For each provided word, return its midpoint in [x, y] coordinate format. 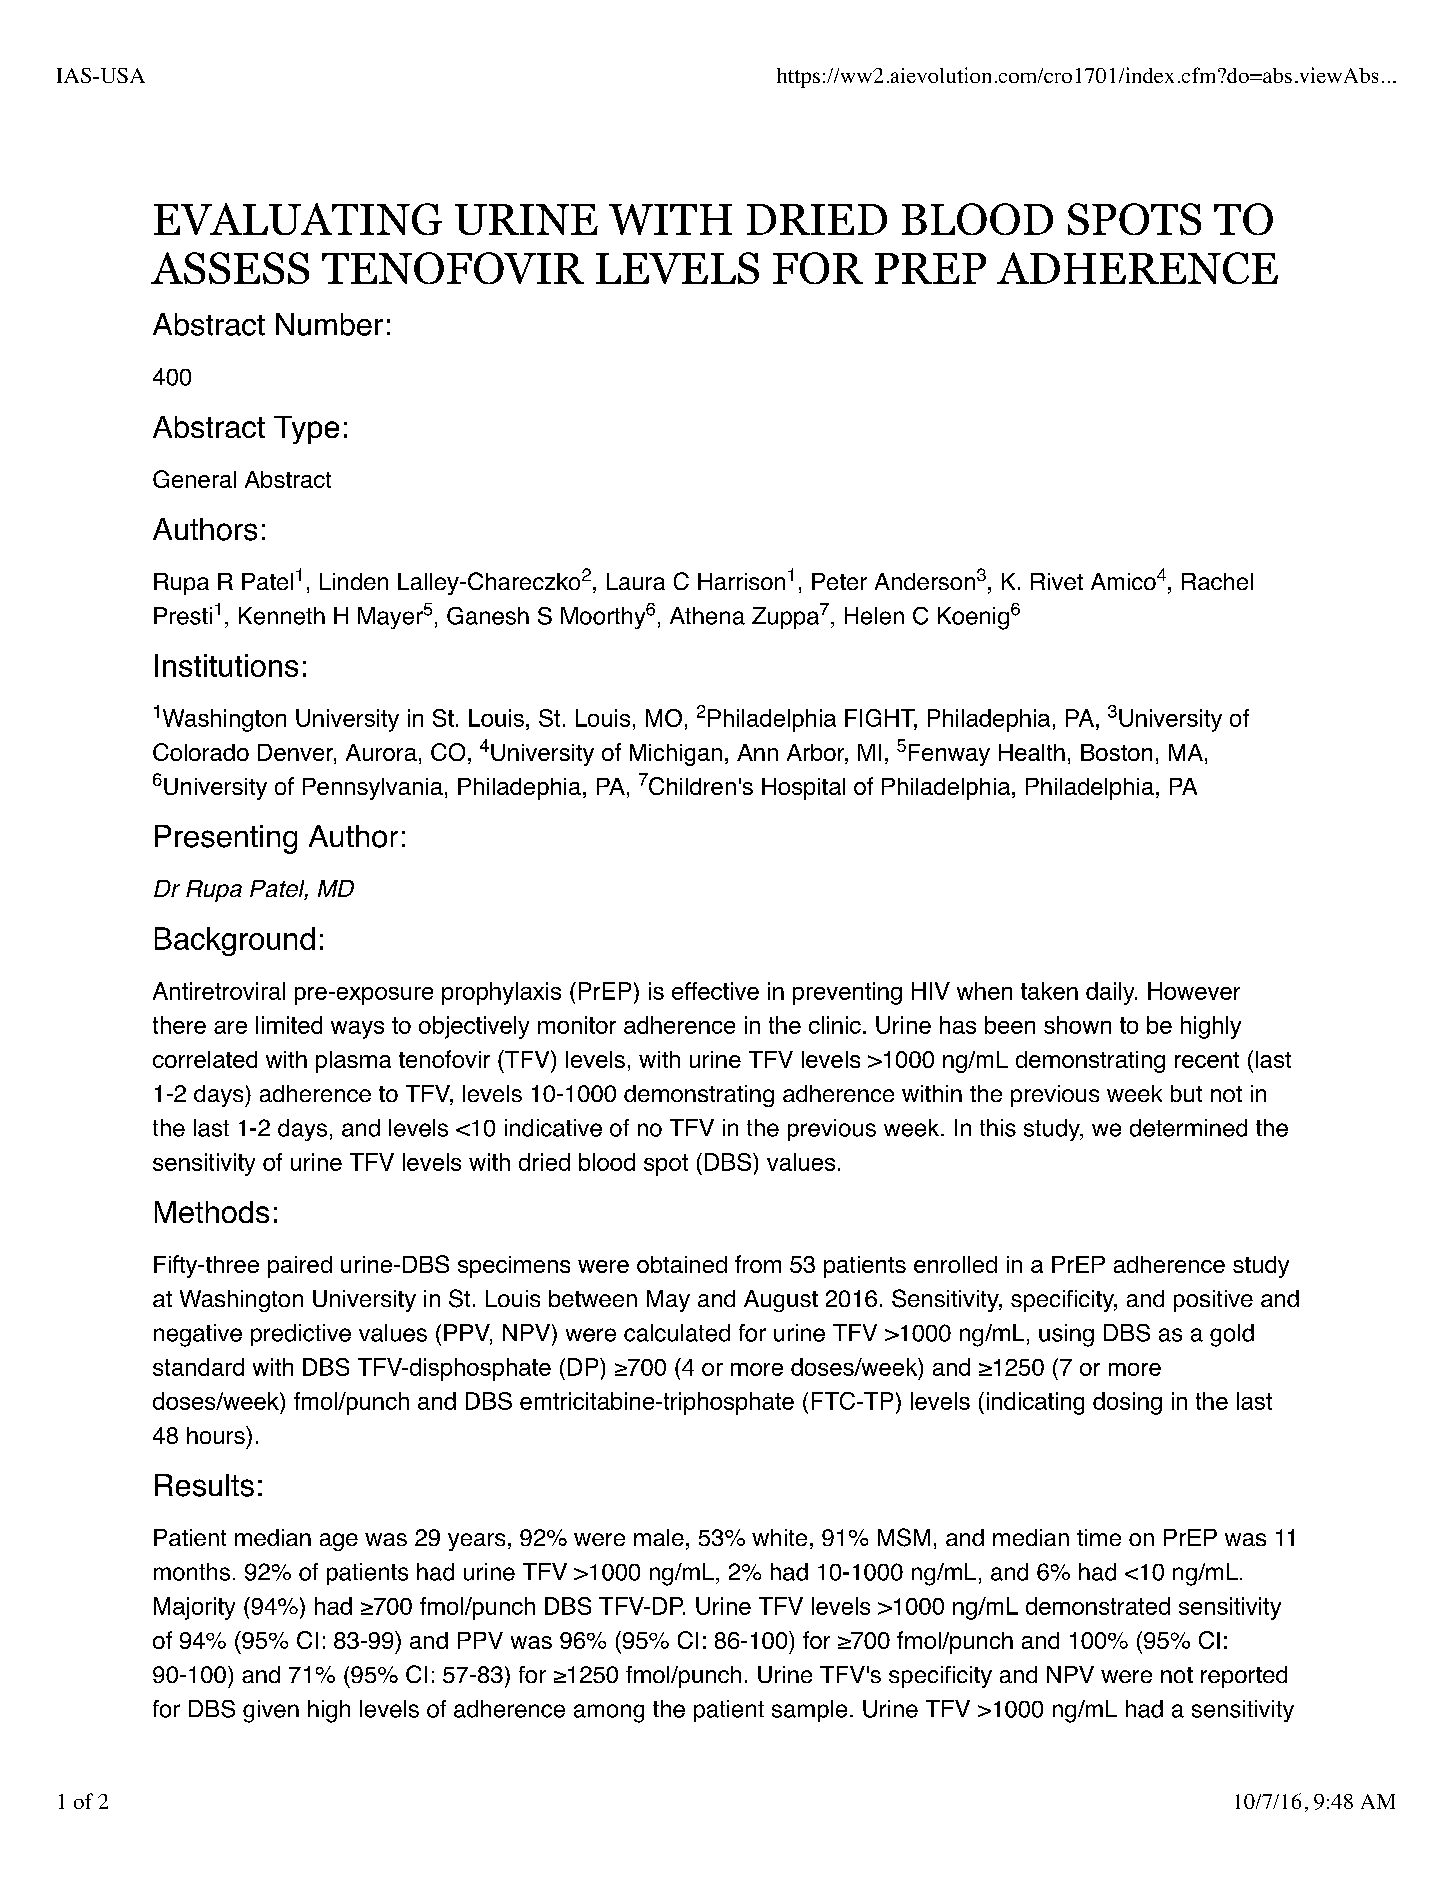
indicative [553, 1128]
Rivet [1057, 581]
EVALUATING [298, 219]
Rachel [1217, 581]
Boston [1116, 752]
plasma [353, 1062]
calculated [677, 1333]
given [271, 1711]
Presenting [226, 839]
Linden [354, 581]
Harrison [741, 581]
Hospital [803, 789]
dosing [1127, 1403]
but [1186, 1093]
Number [329, 324]
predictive [301, 1335]
